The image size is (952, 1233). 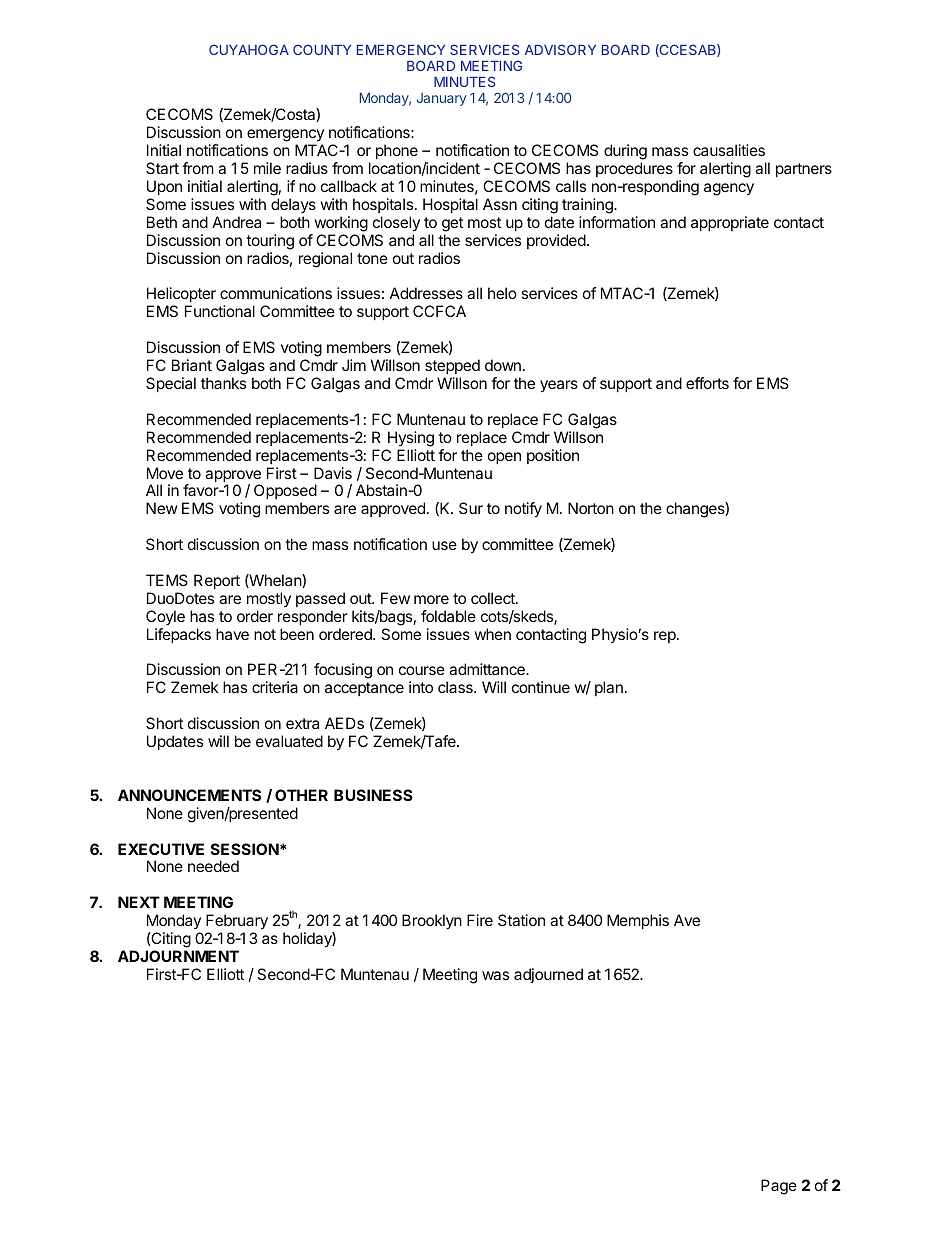 I want to click on January, so click(x=441, y=99).
